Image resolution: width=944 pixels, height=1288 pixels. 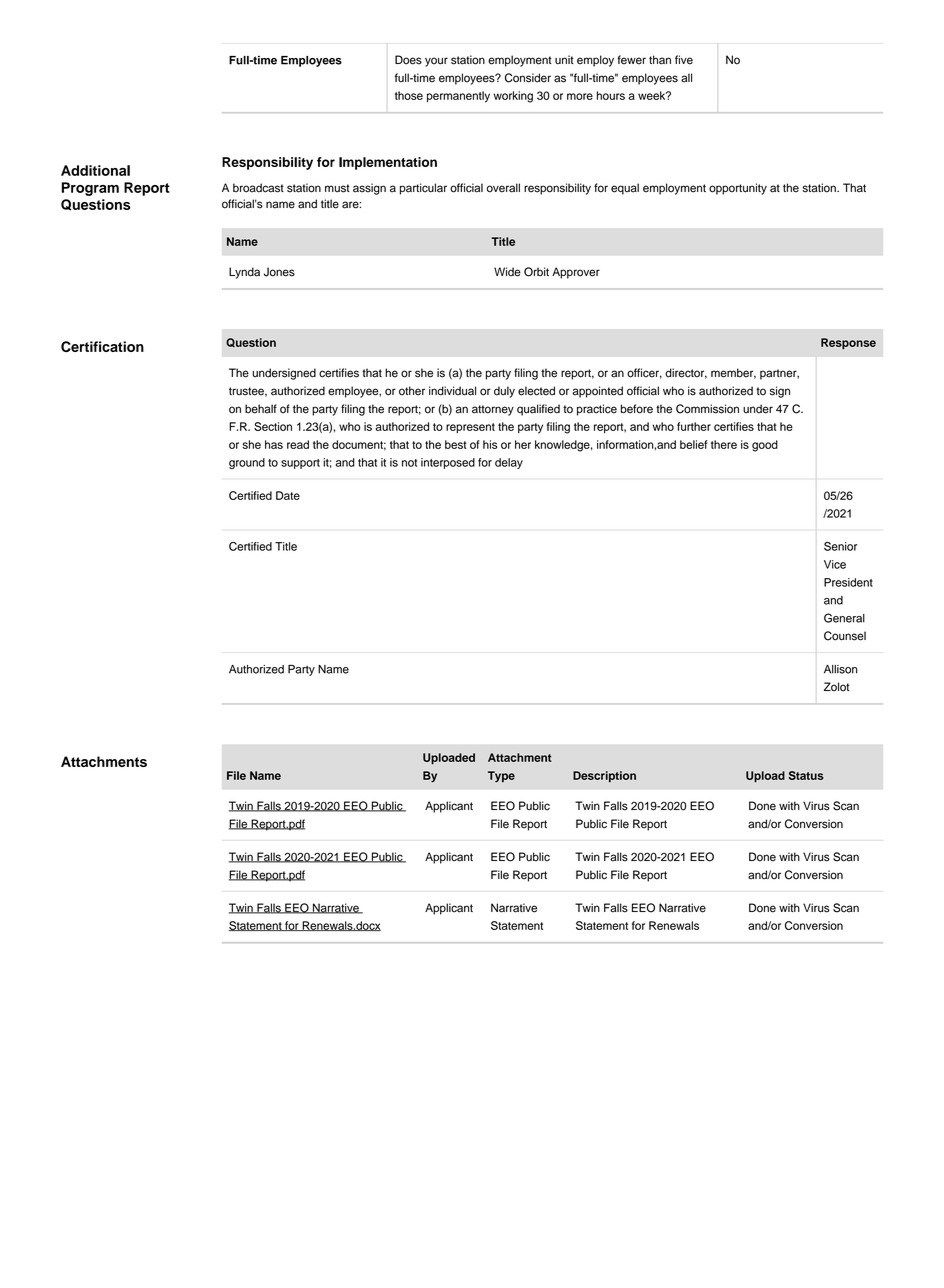 What do you see at coordinates (95, 170) in the screenshot?
I see `Additional` at bounding box center [95, 170].
